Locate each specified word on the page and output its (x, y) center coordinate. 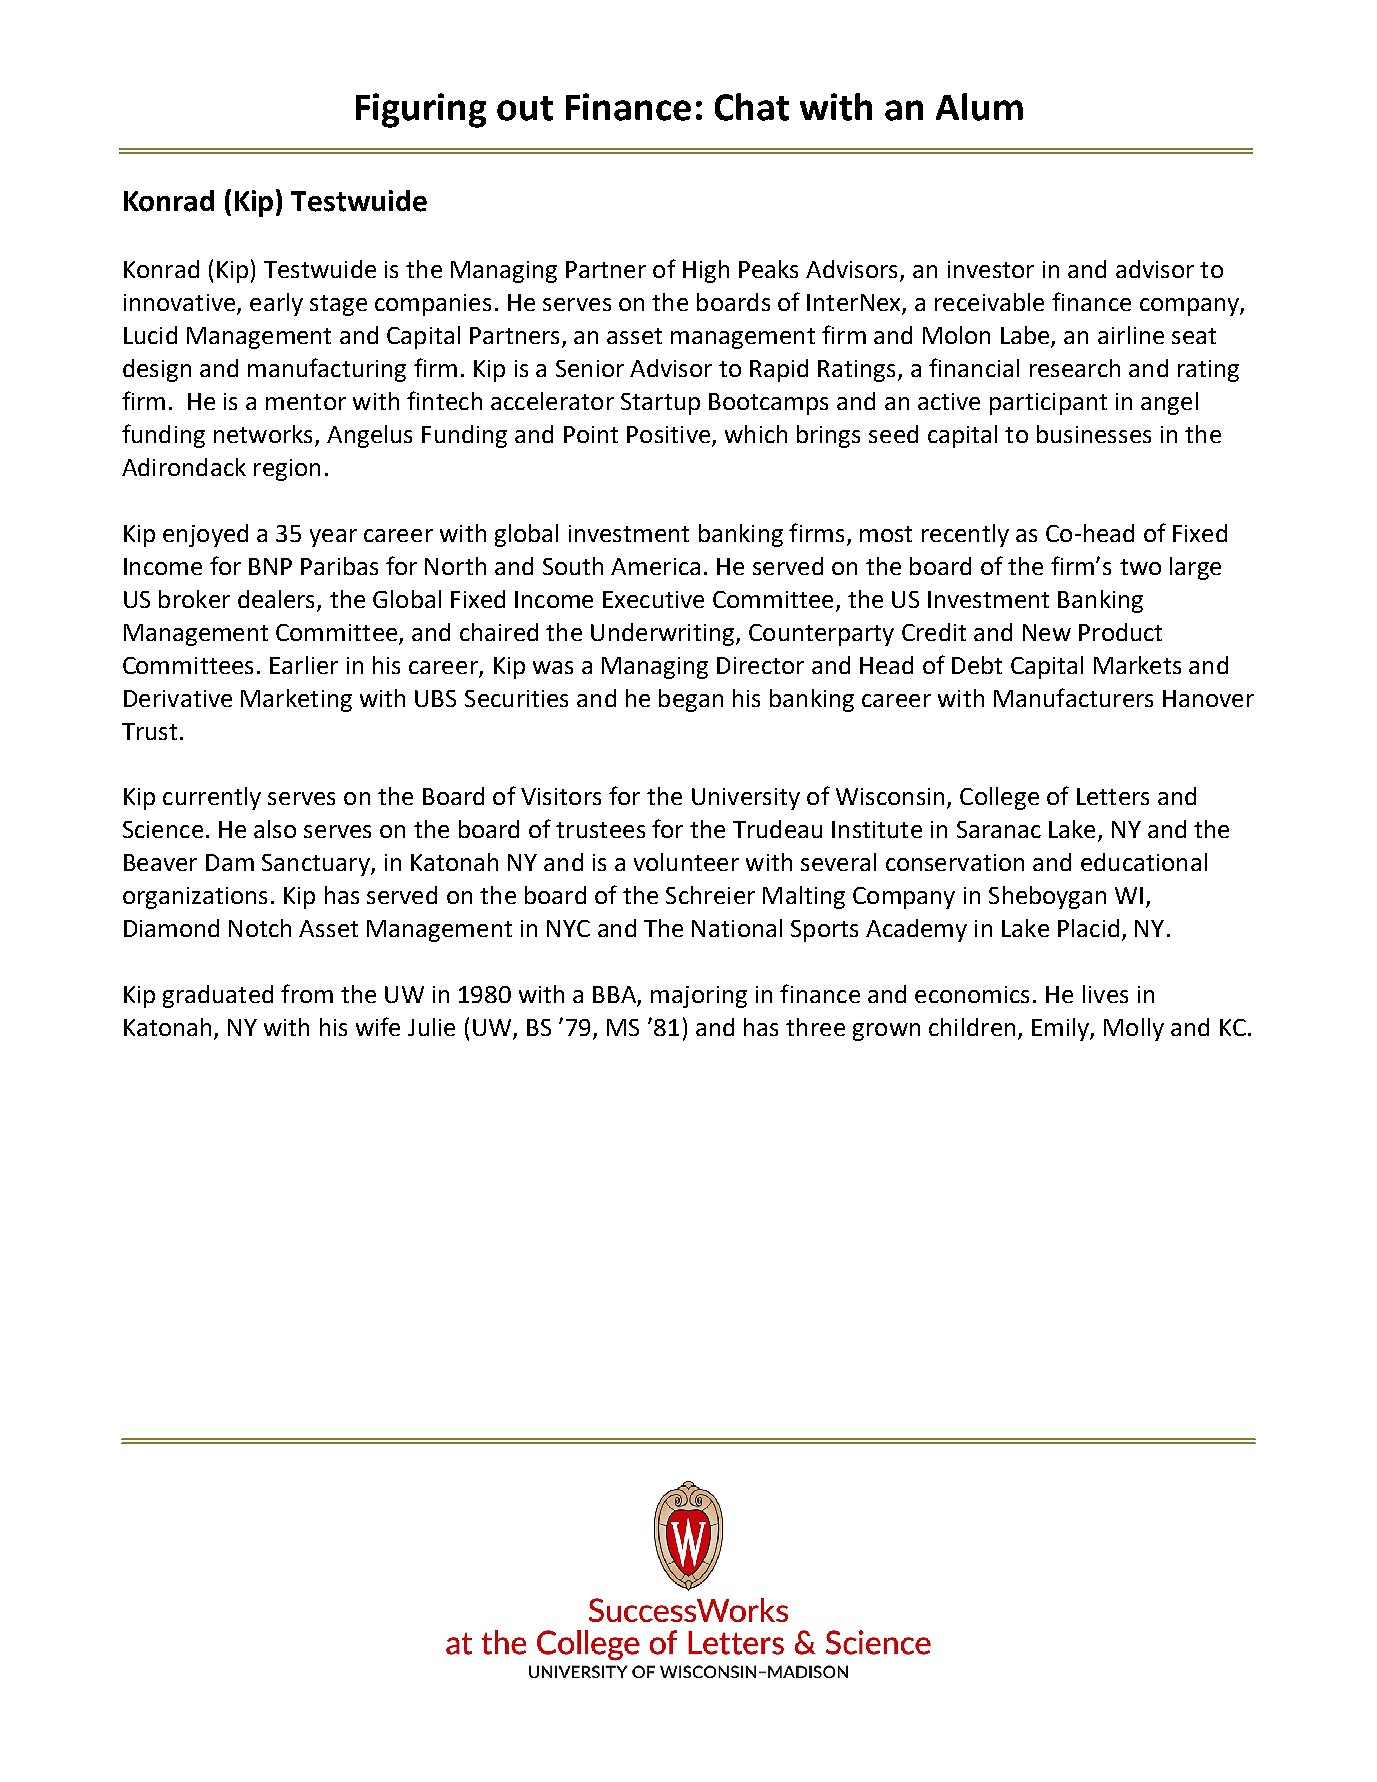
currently (212, 798)
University (746, 799)
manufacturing (327, 370)
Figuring (421, 110)
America (655, 566)
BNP (270, 566)
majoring (699, 997)
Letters (1113, 796)
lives (1105, 994)
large (1195, 568)
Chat (752, 107)
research (1075, 368)
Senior (590, 368)
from (307, 993)
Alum (979, 107)
